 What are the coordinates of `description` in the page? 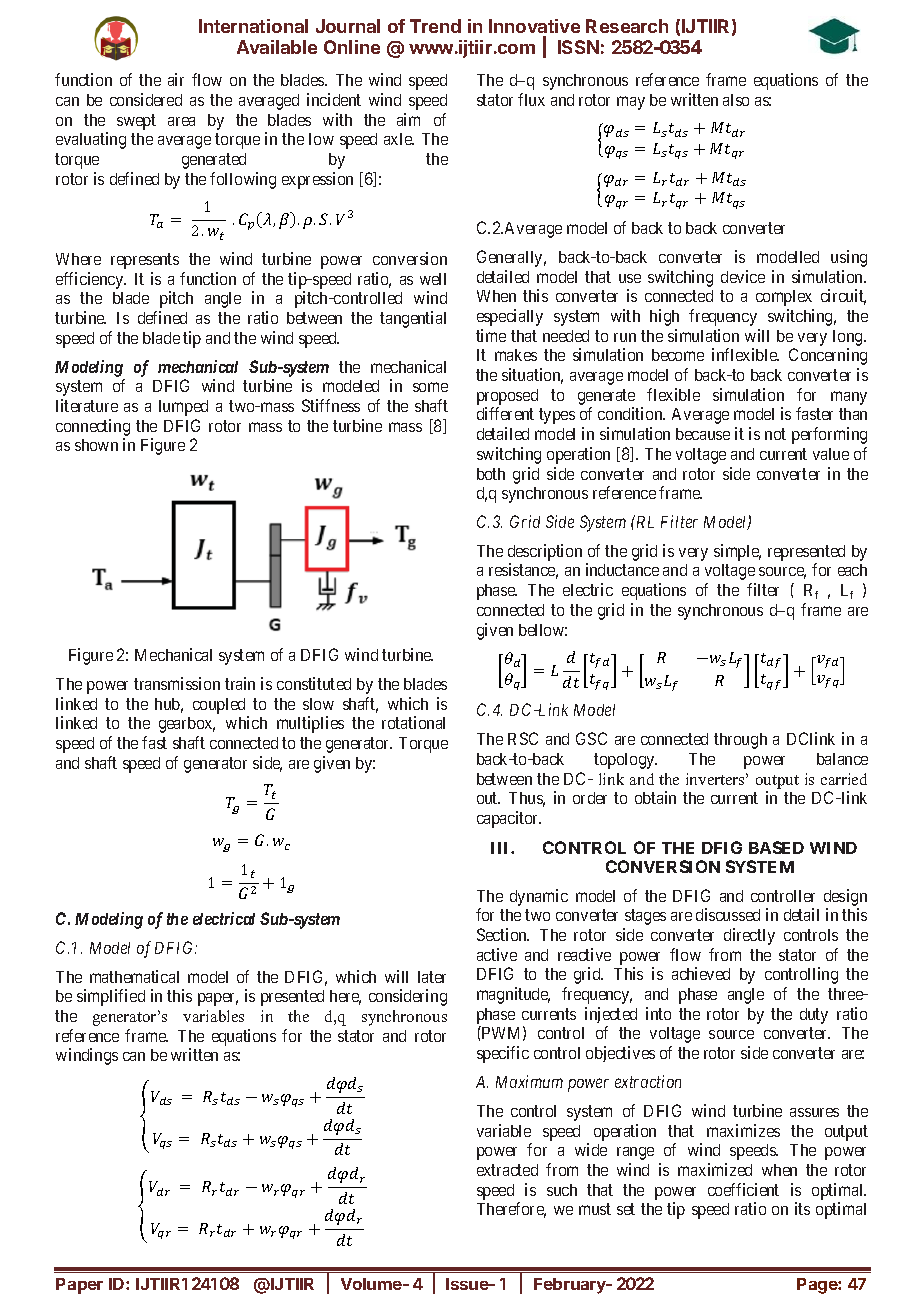 It's located at (545, 554).
